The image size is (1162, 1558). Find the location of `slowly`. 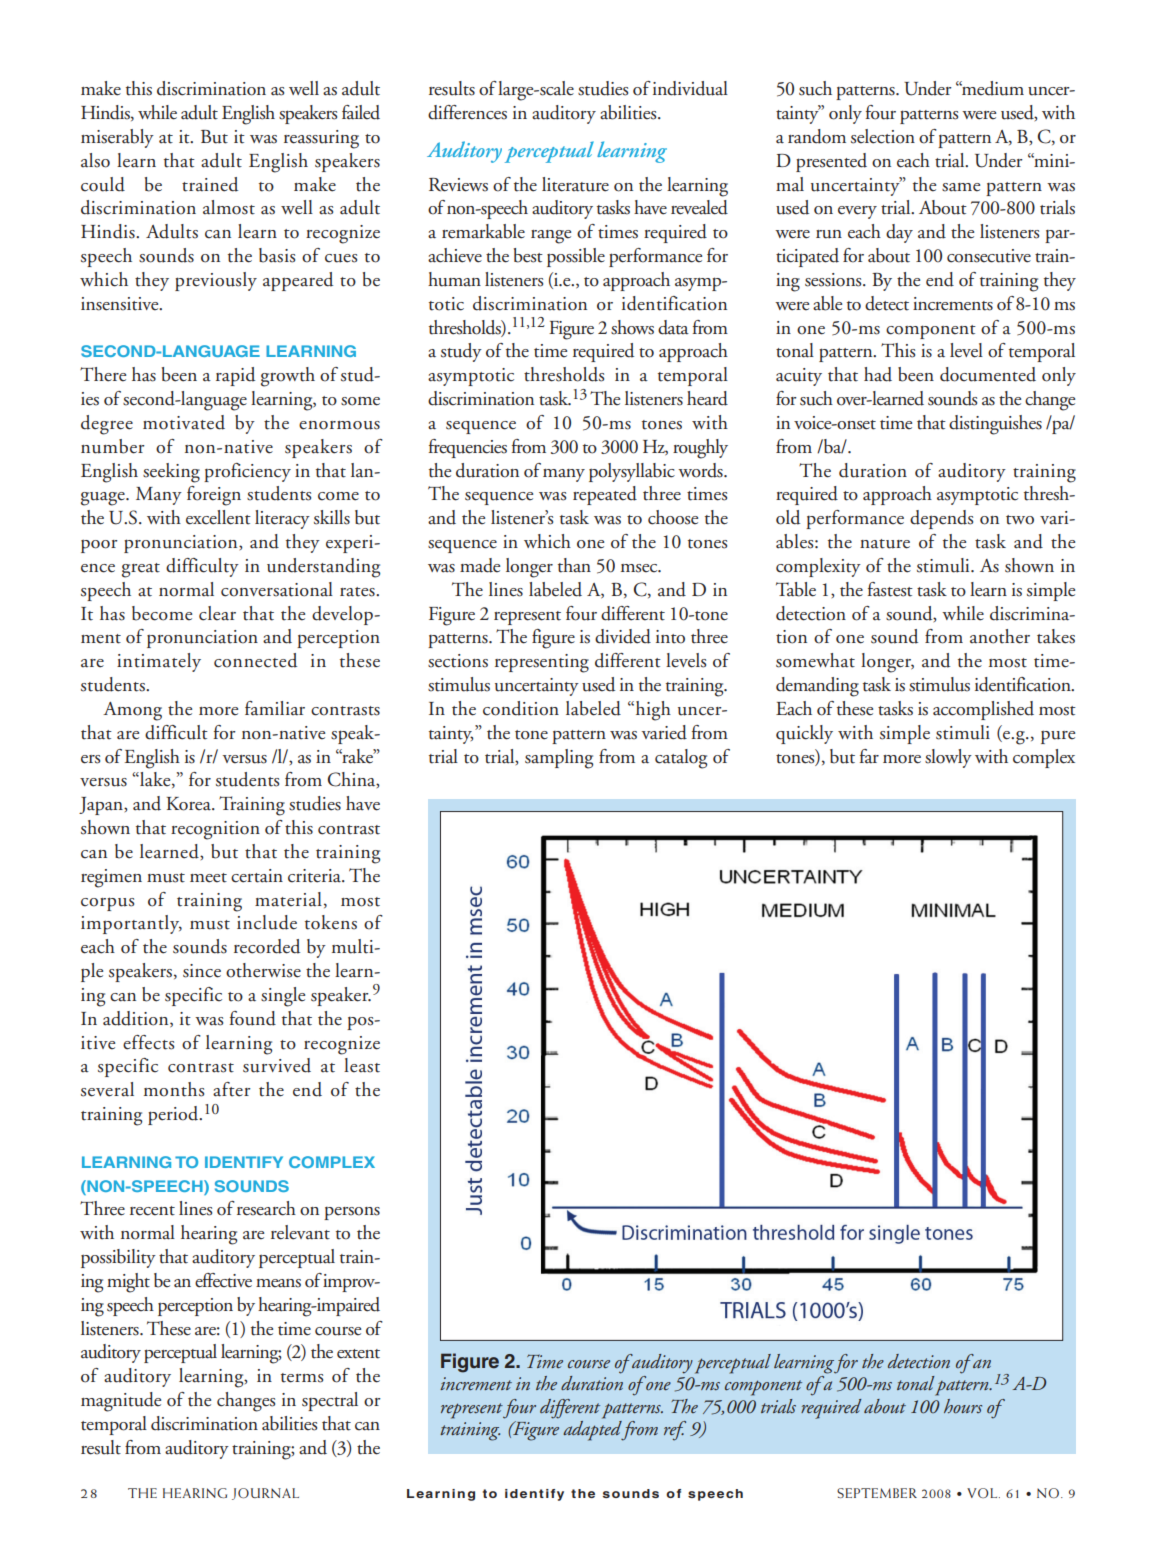

slowly is located at coordinates (948, 758).
